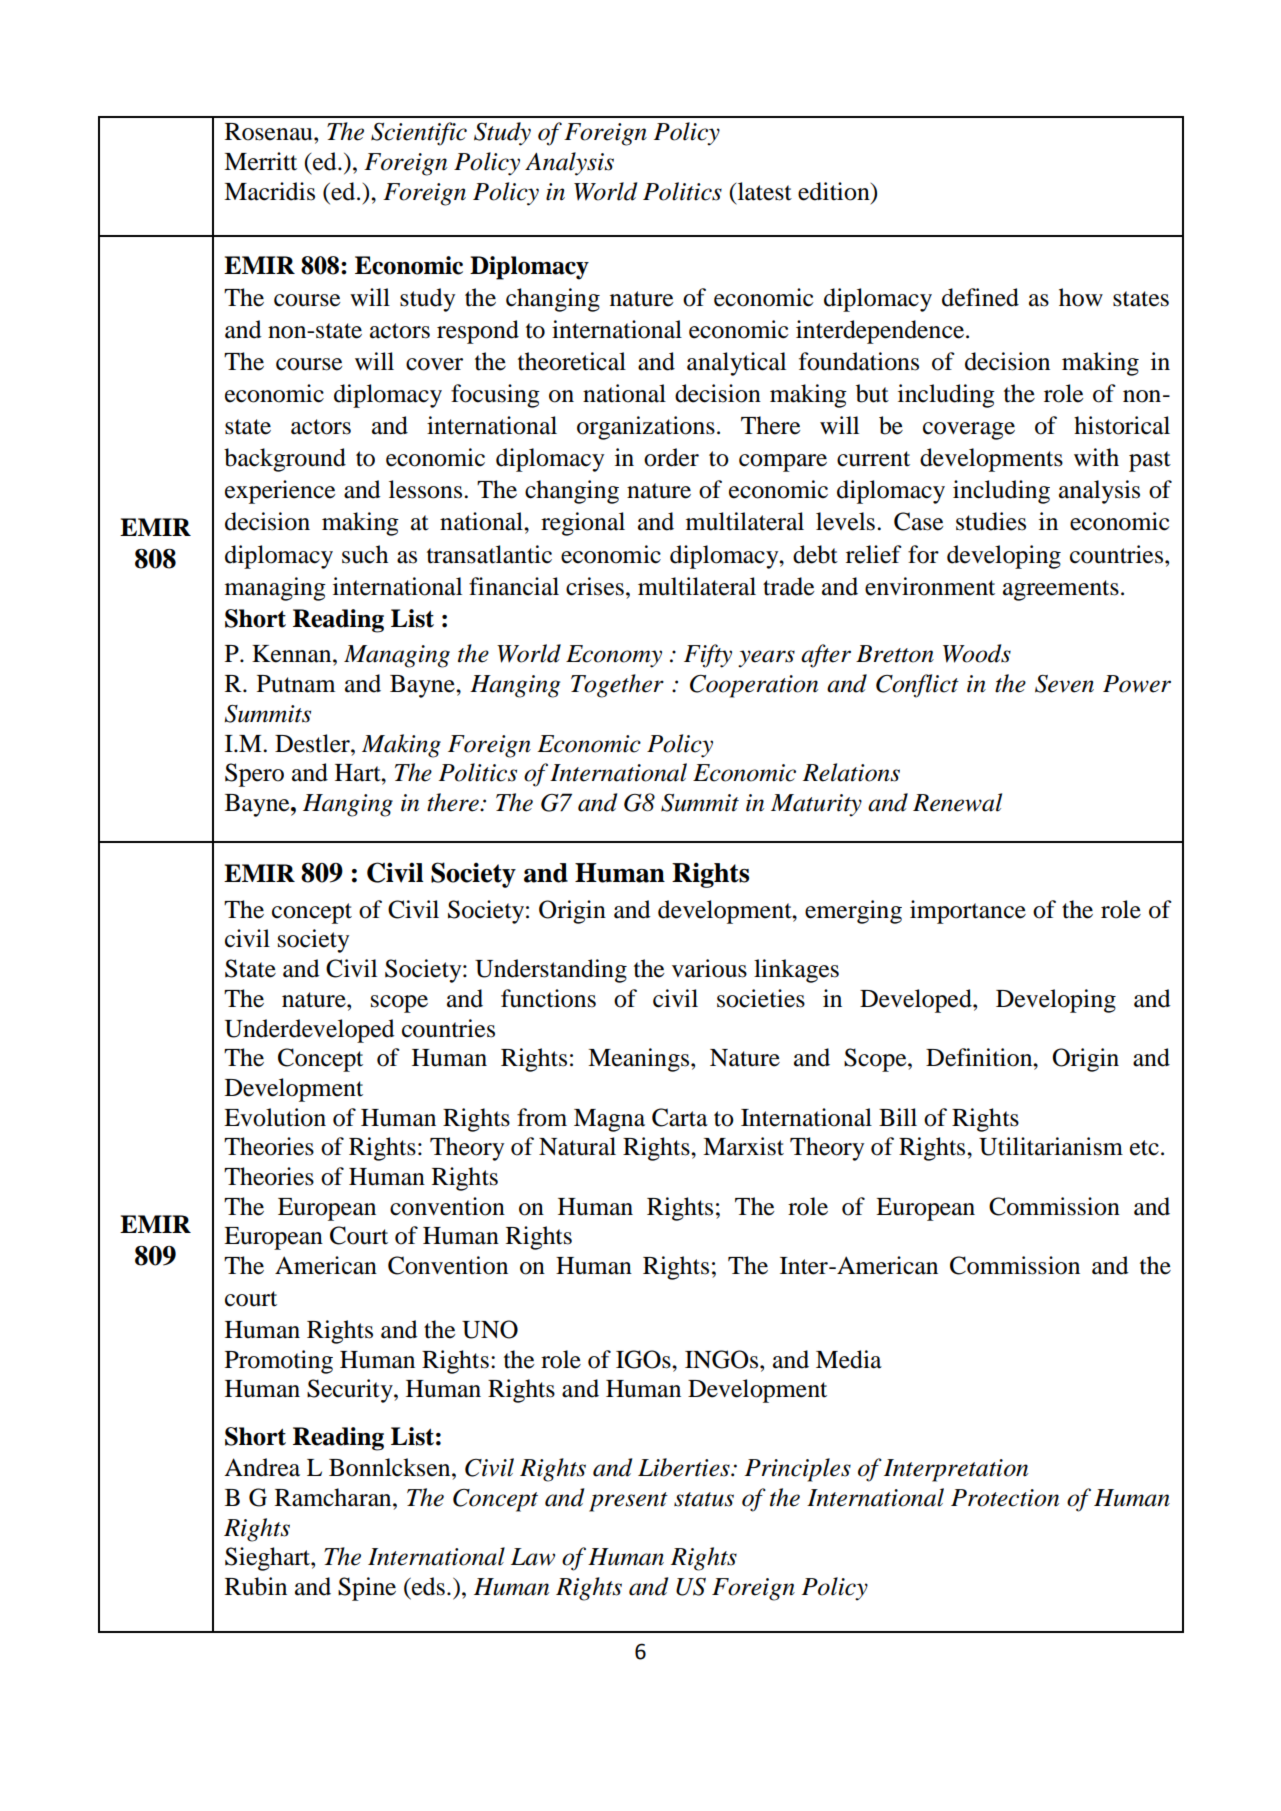 This document has height=1811, width=1281. What do you see at coordinates (991, 521) in the document?
I see `studies` at bounding box center [991, 521].
